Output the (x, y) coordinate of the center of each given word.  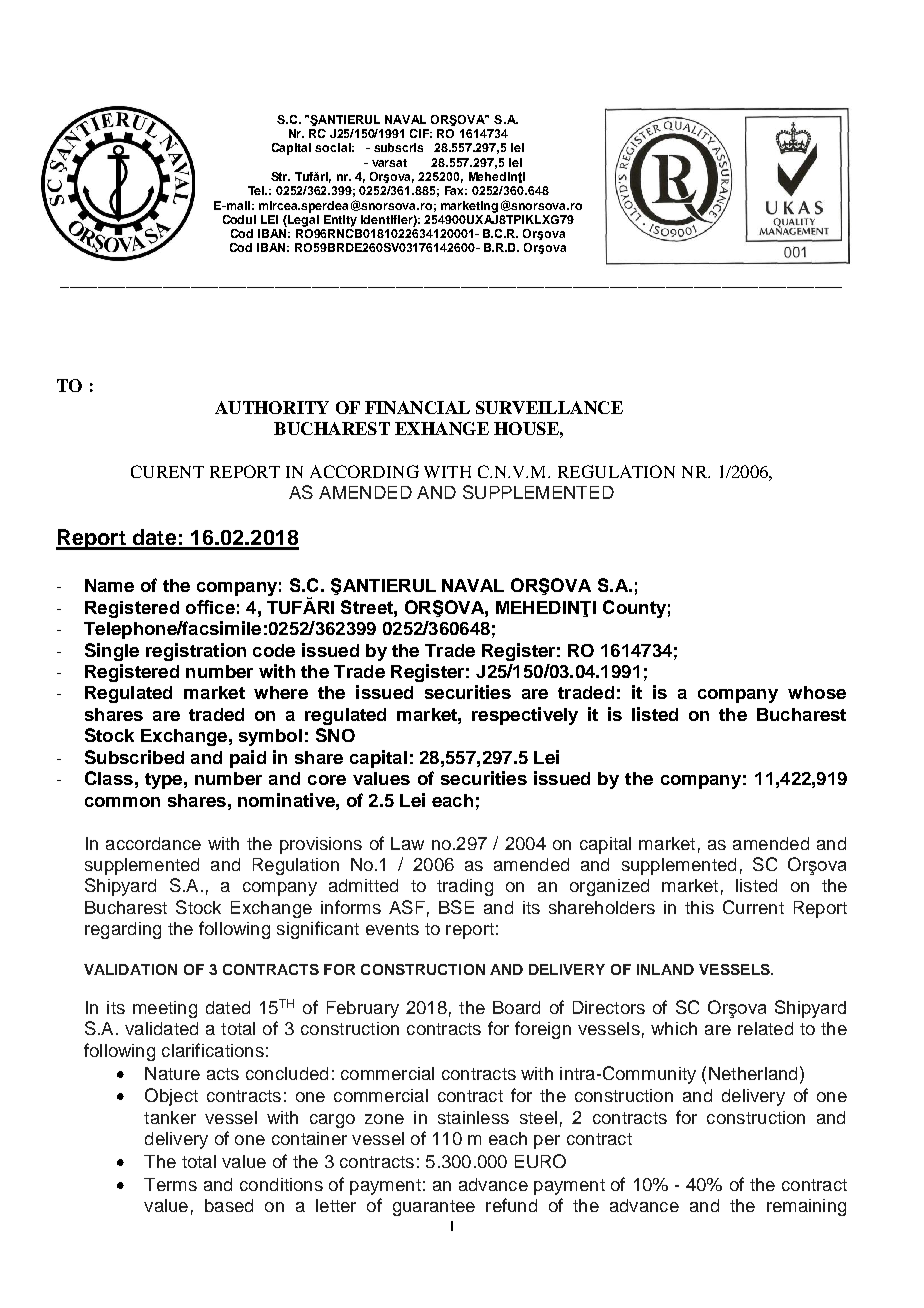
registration (196, 652)
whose (817, 692)
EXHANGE (442, 428)
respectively (525, 716)
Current (753, 907)
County (634, 609)
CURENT (167, 471)
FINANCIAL (417, 407)
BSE (456, 907)
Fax (456, 190)
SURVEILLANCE (549, 407)
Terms (170, 1184)
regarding (123, 930)
